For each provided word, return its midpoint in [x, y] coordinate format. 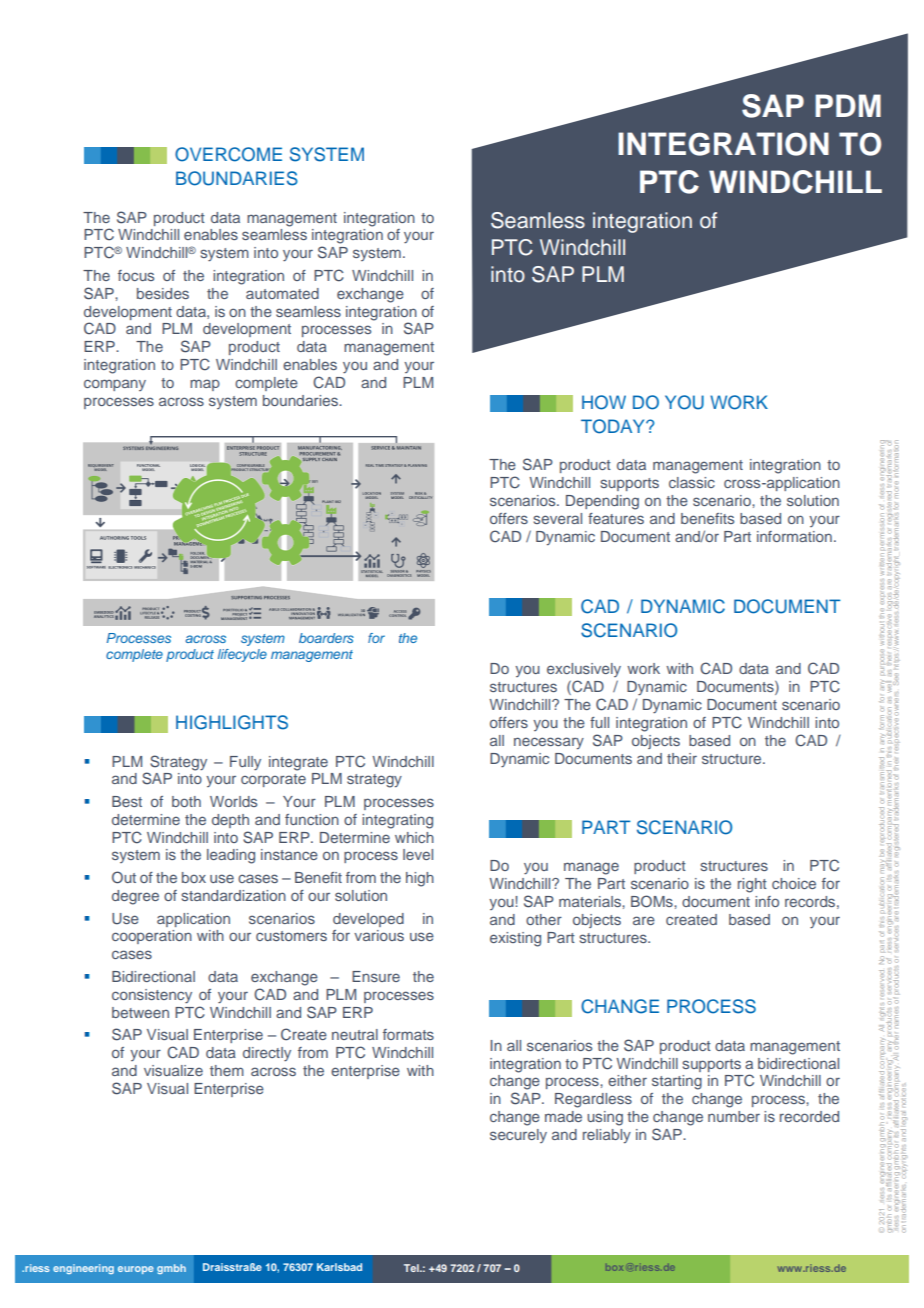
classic [692, 482]
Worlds [233, 801]
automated [282, 293]
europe [136, 1270]
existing [515, 939]
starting [677, 1082]
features [616, 518]
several [557, 518]
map [205, 385]
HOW [604, 402]
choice [794, 883]
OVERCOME [228, 154]
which [414, 837]
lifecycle [242, 655]
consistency [152, 996]
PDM [848, 105]
